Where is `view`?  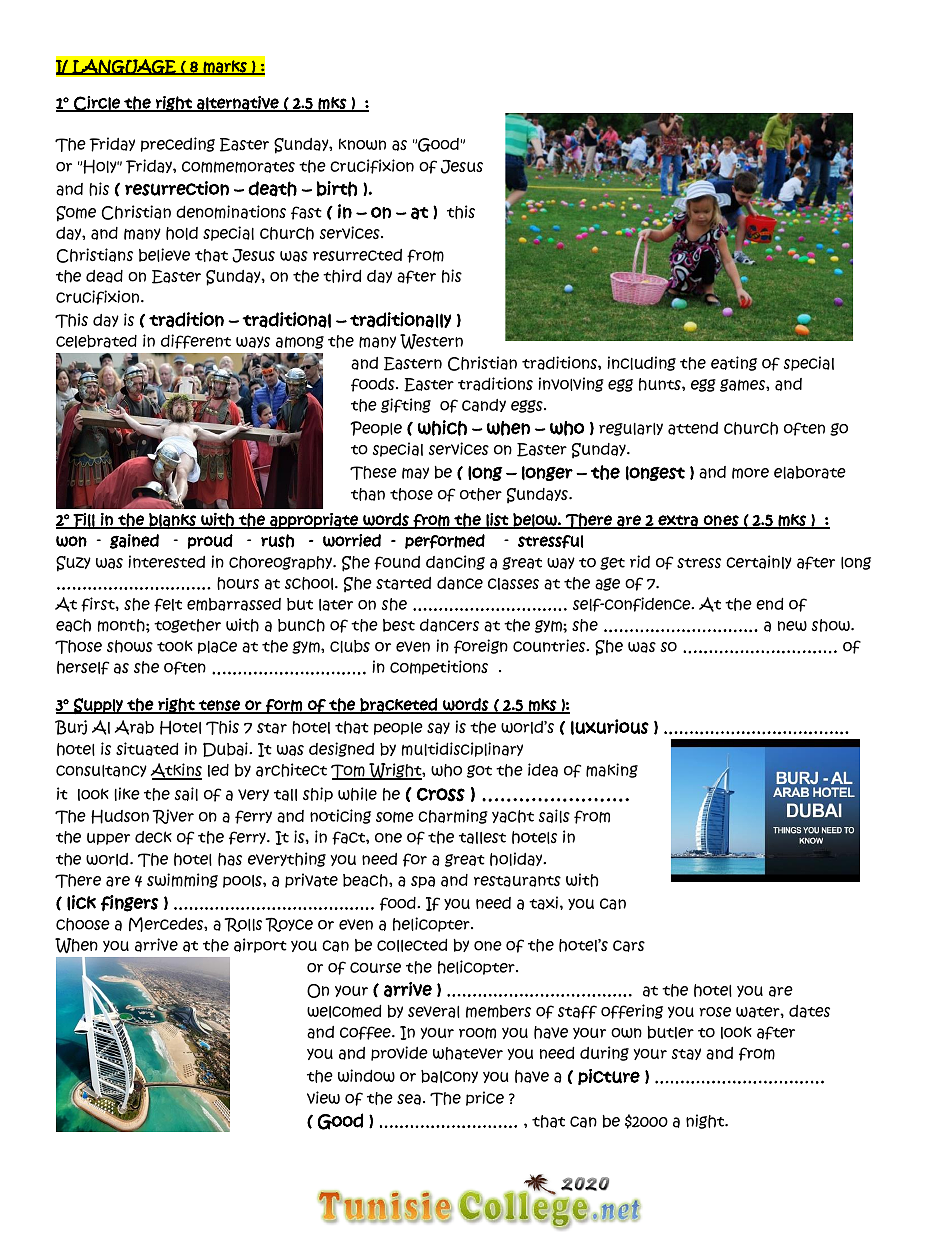
view is located at coordinates (323, 1097).
